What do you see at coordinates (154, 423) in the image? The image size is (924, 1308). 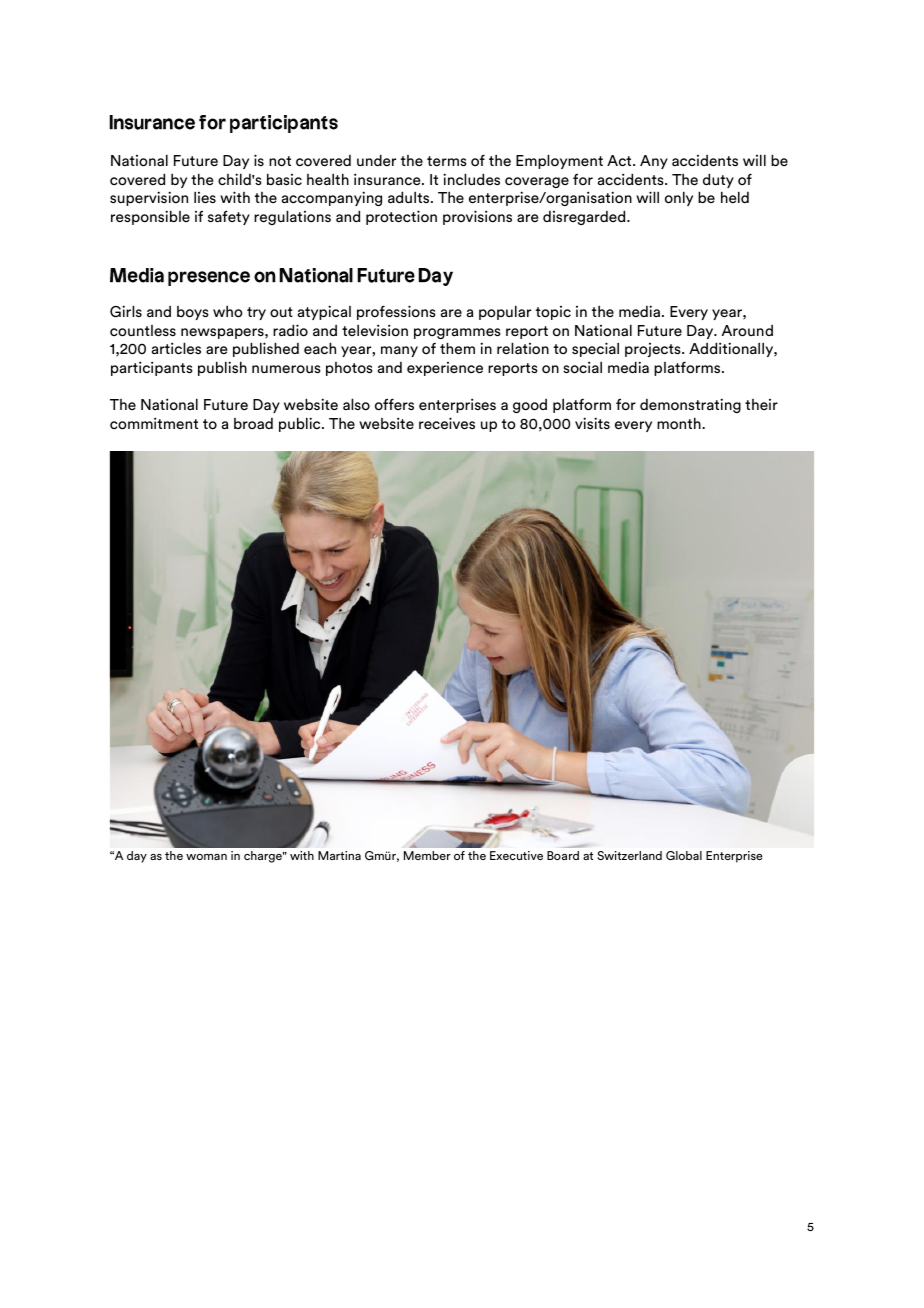 I see `commitment` at bounding box center [154, 423].
